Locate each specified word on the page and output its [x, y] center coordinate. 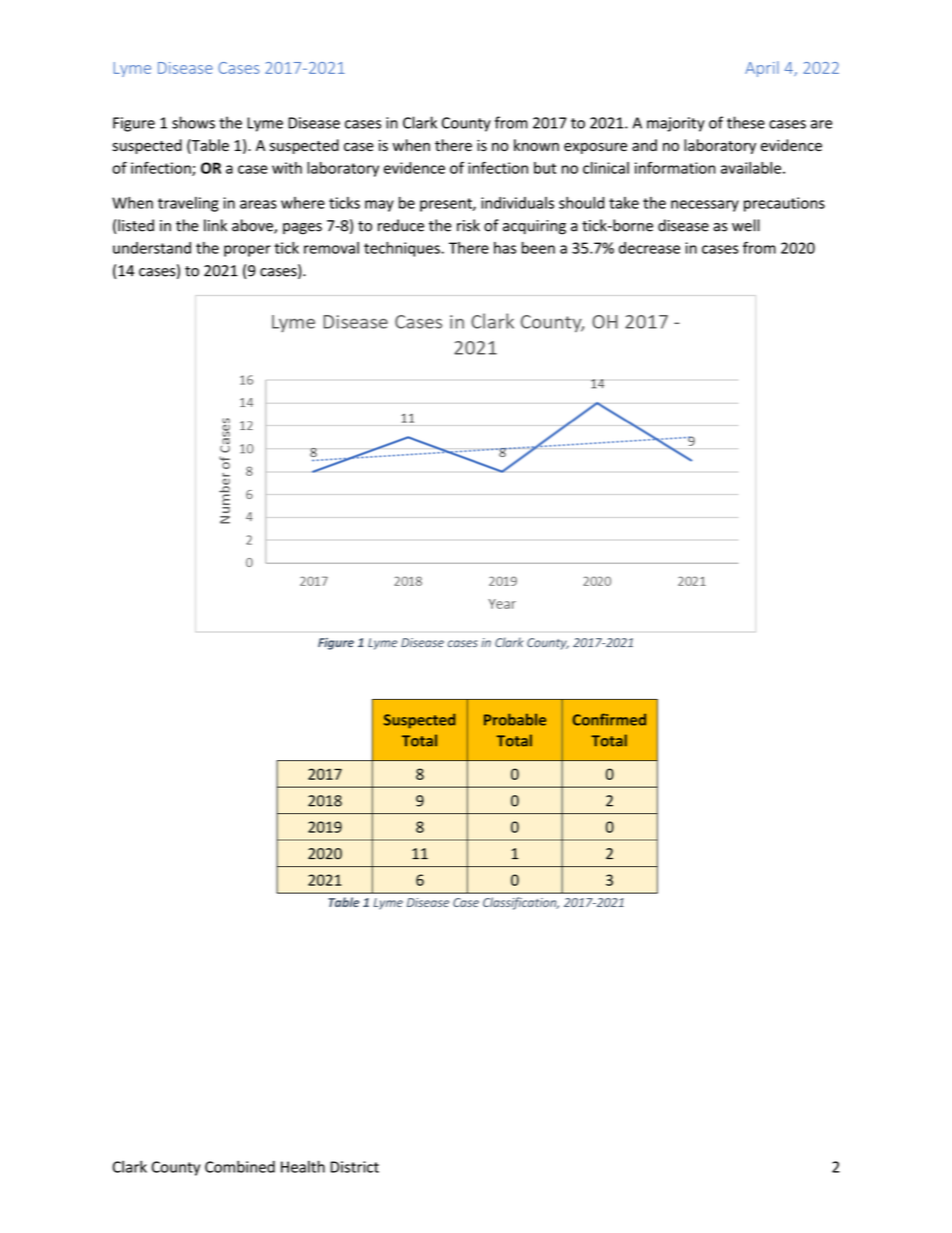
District [355, 1167]
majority [676, 124]
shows [193, 122]
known [536, 145]
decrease [649, 248]
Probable [515, 719]
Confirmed [609, 719]
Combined [240, 1166]
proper [247, 251]
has [505, 248]
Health [303, 1166]
